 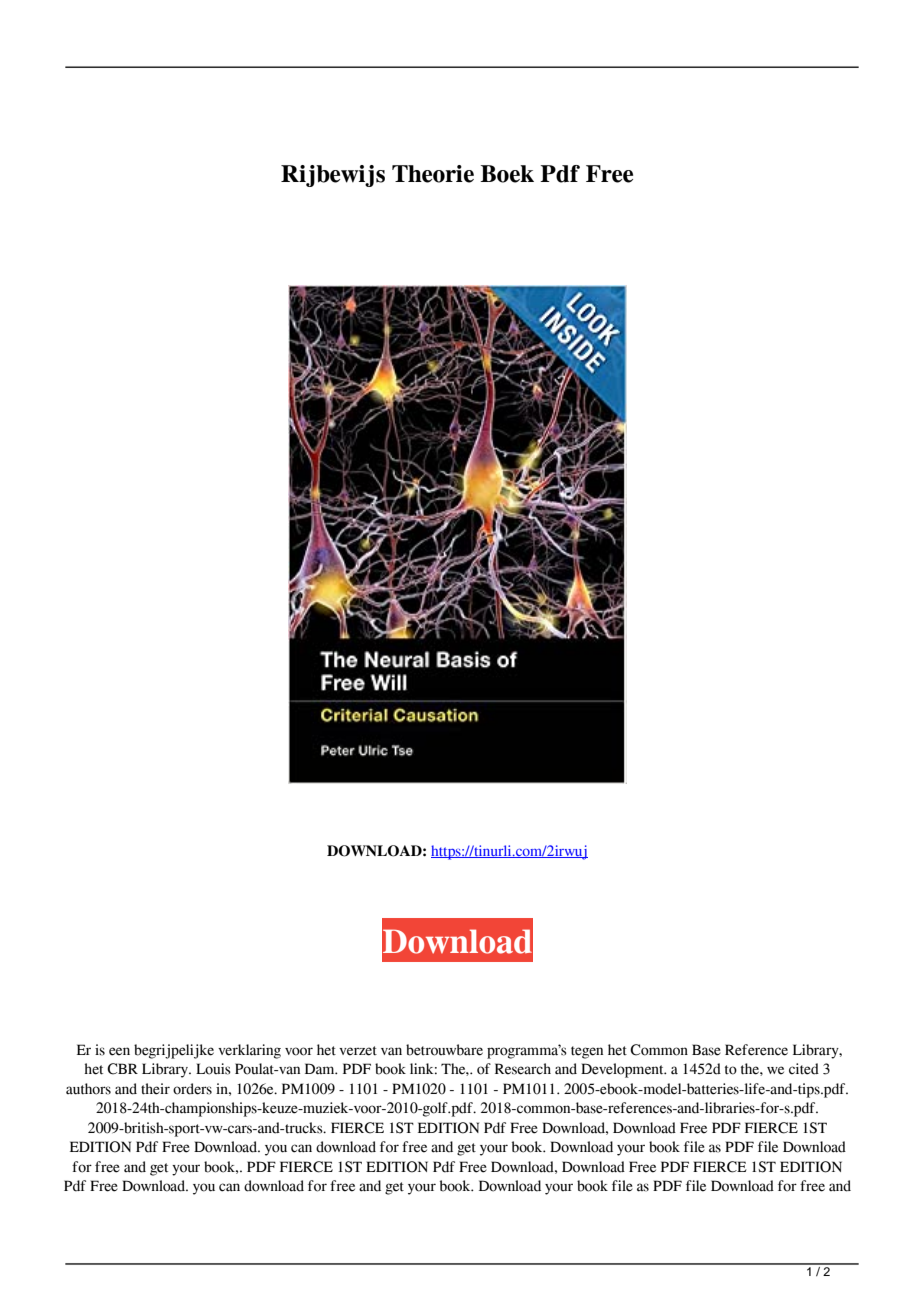 I want to click on Louis, so click(x=213, y=1069).
